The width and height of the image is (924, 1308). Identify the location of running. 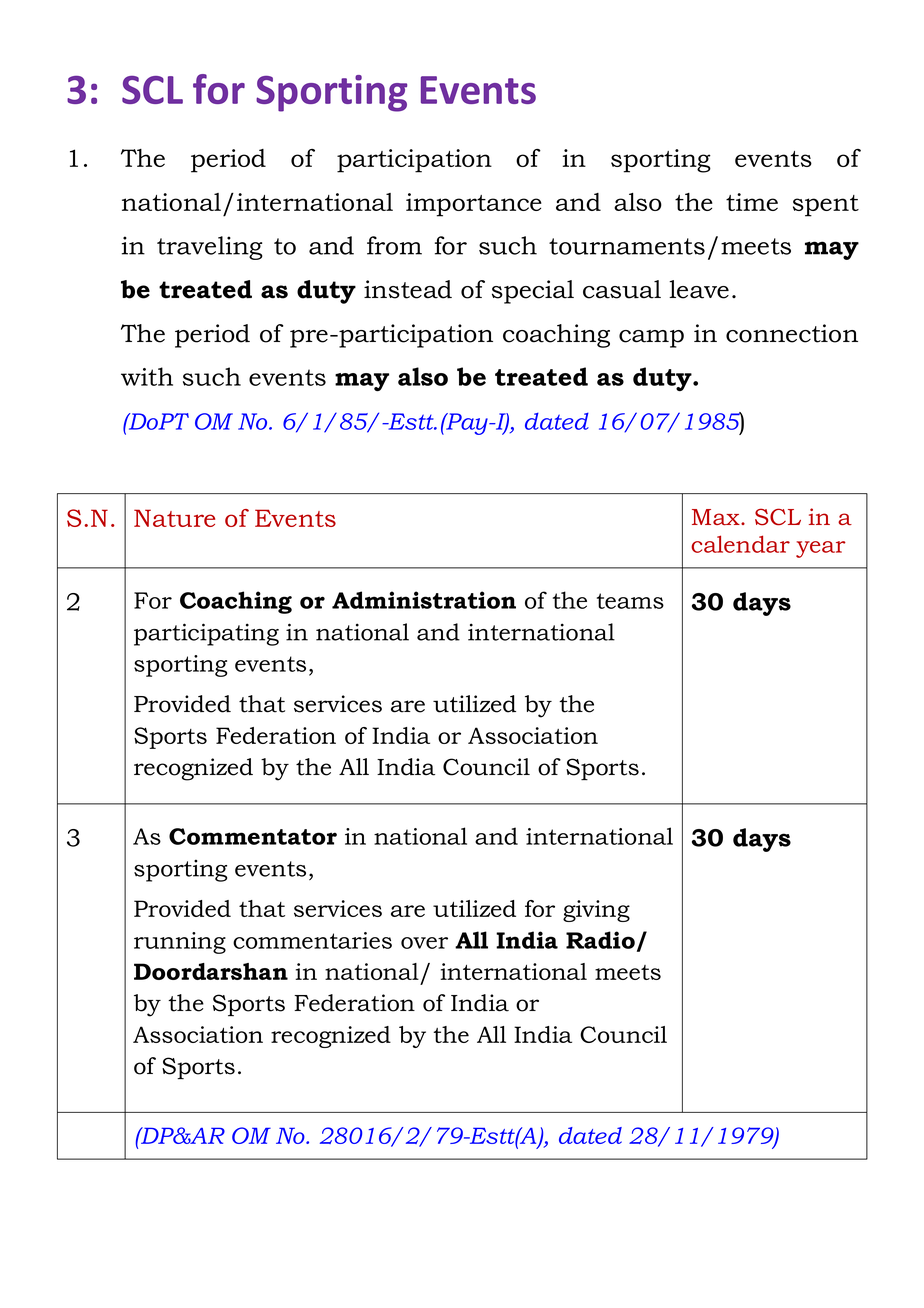
(180, 943).
